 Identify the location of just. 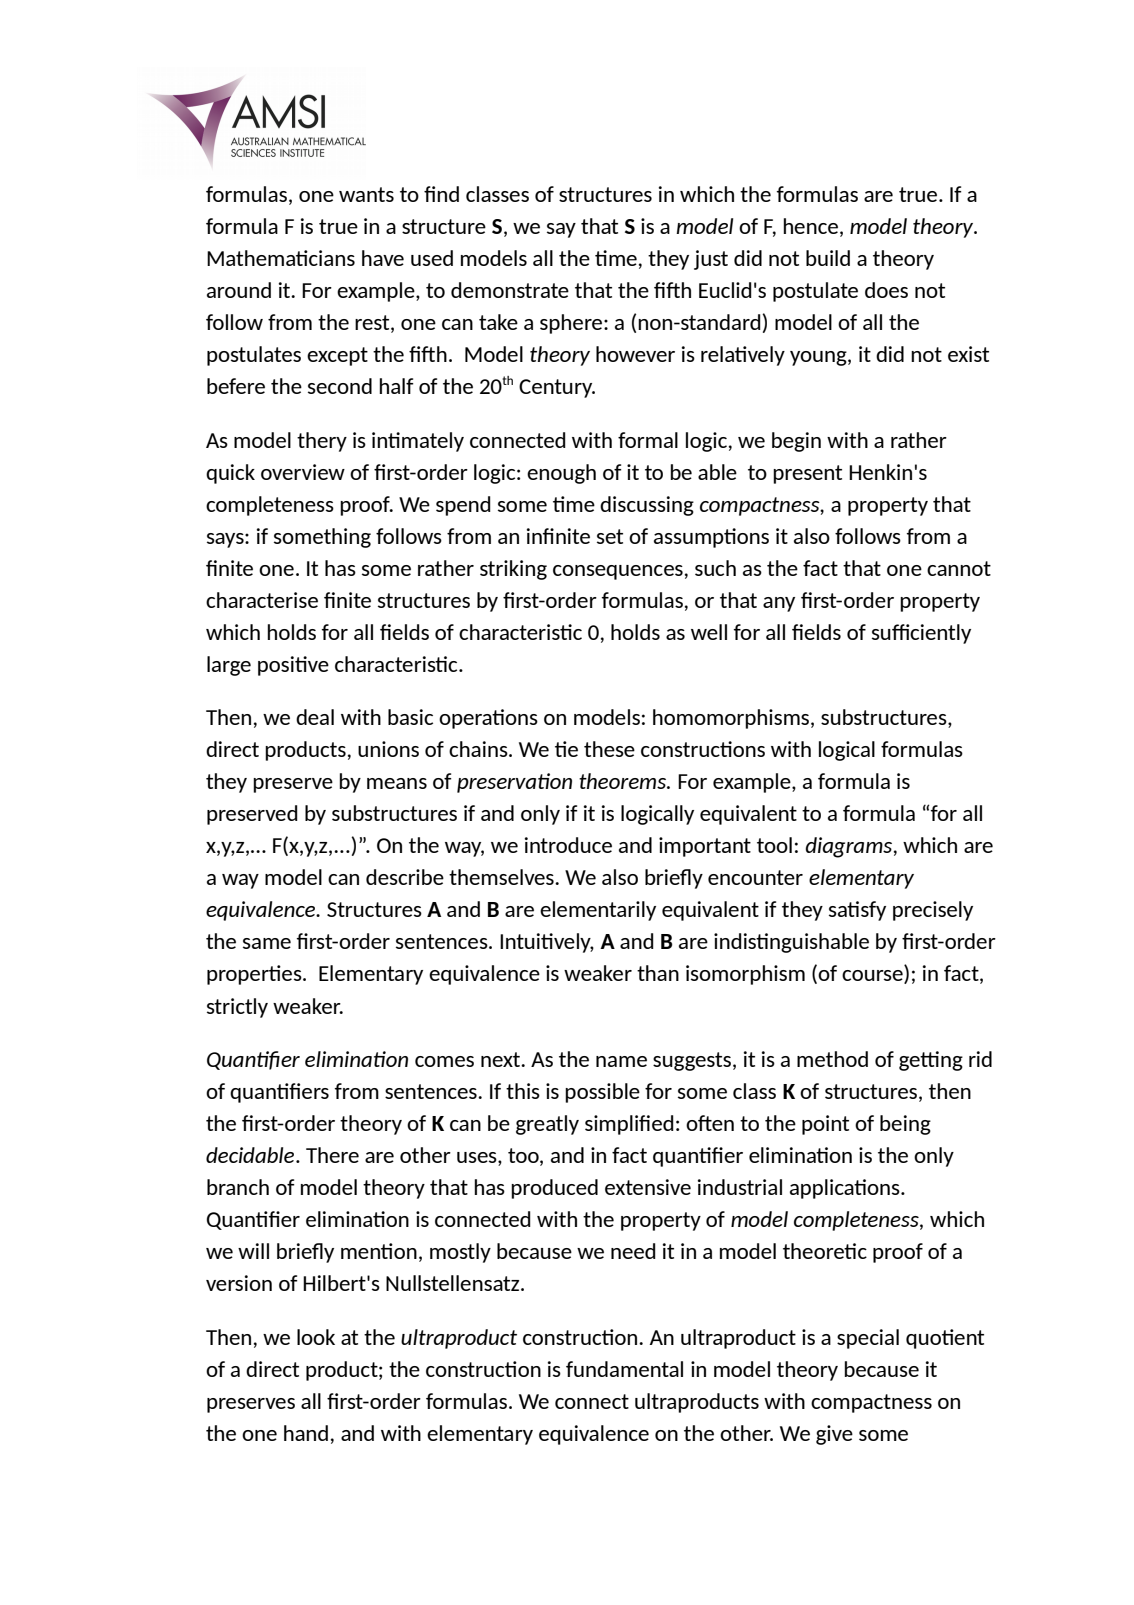
(711, 260).
